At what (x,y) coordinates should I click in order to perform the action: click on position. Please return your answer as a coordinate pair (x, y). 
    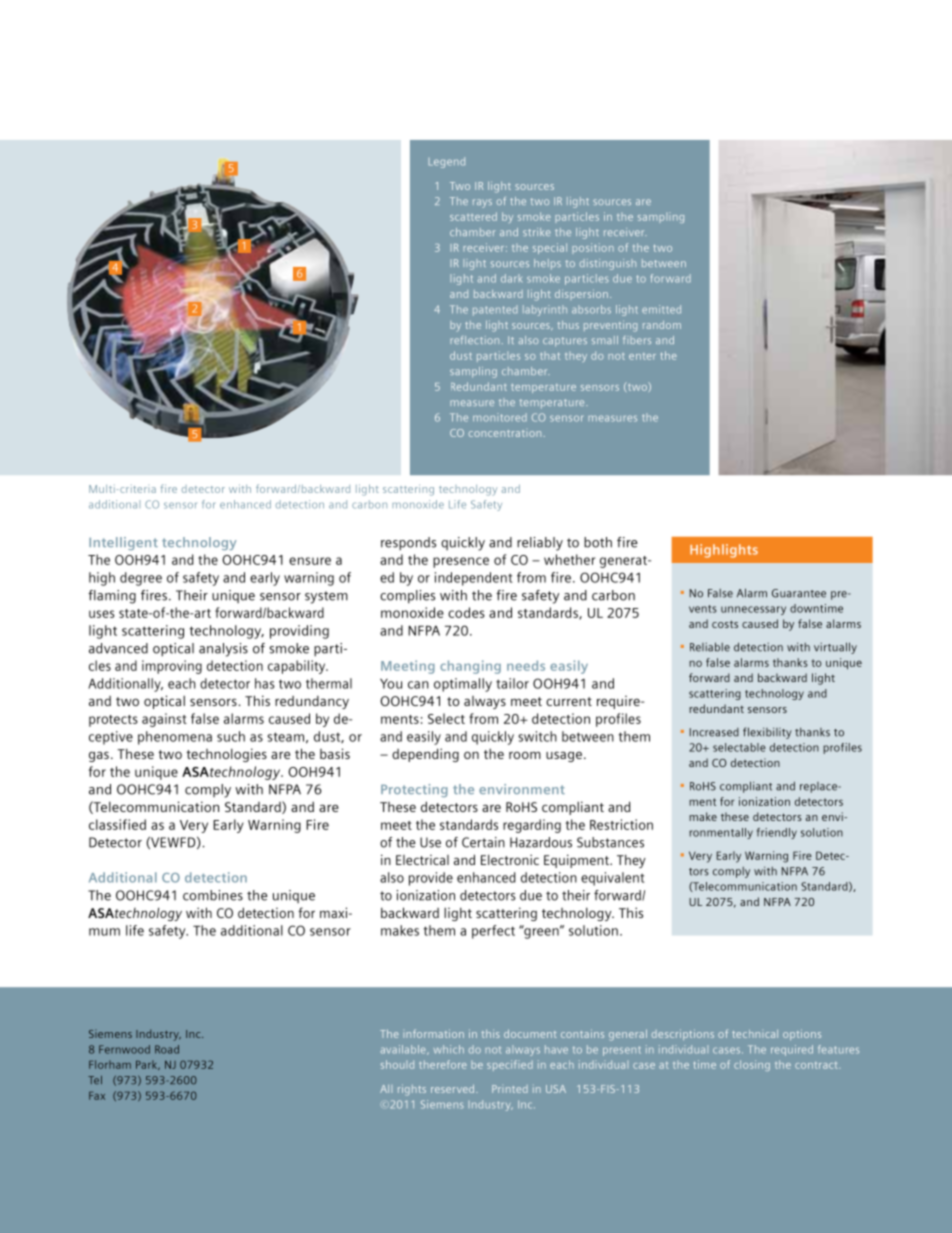
    Looking at the image, I should click on (593, 248).
